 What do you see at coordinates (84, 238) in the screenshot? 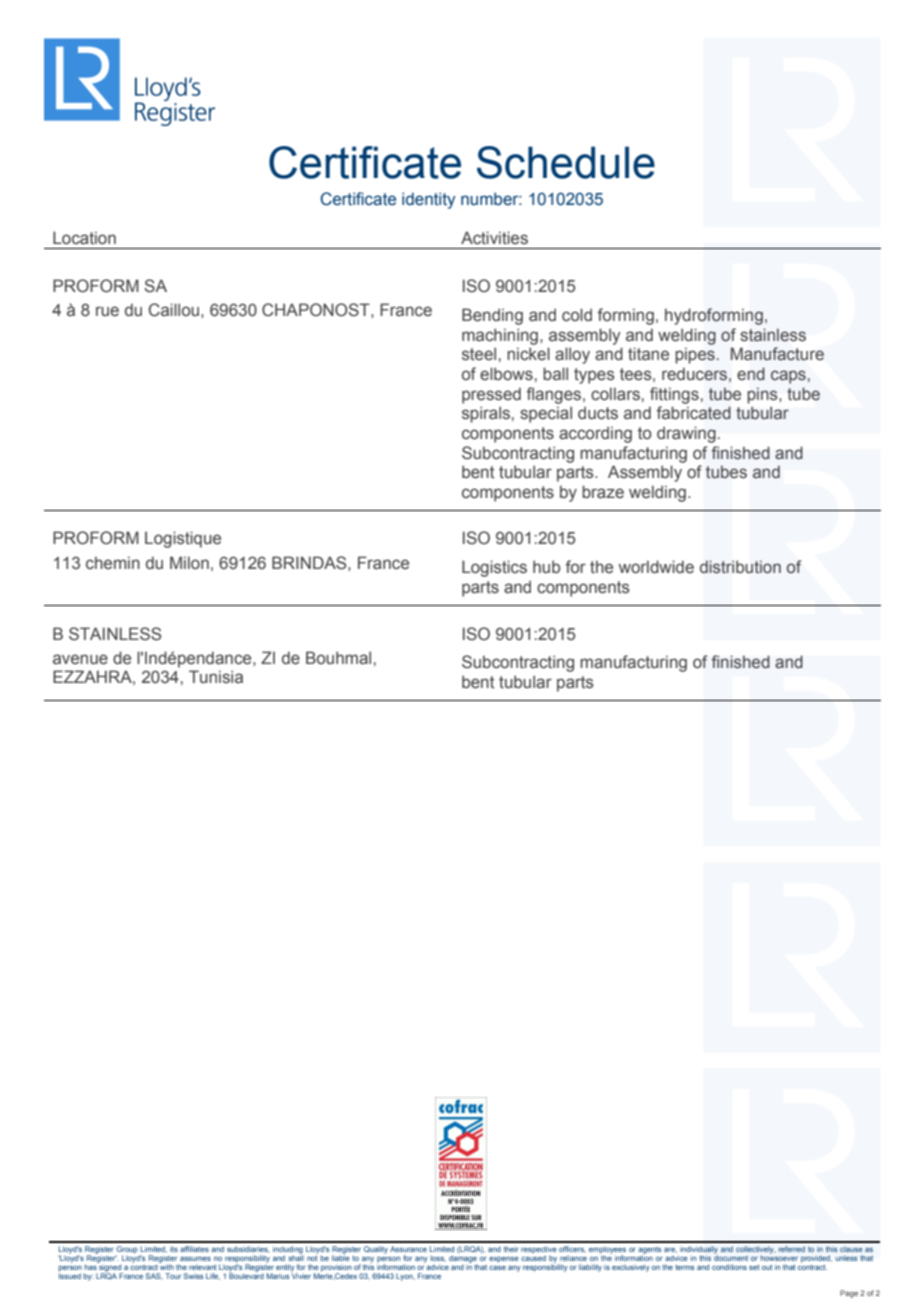
I see `Location` at bounding box center [84, 238].
